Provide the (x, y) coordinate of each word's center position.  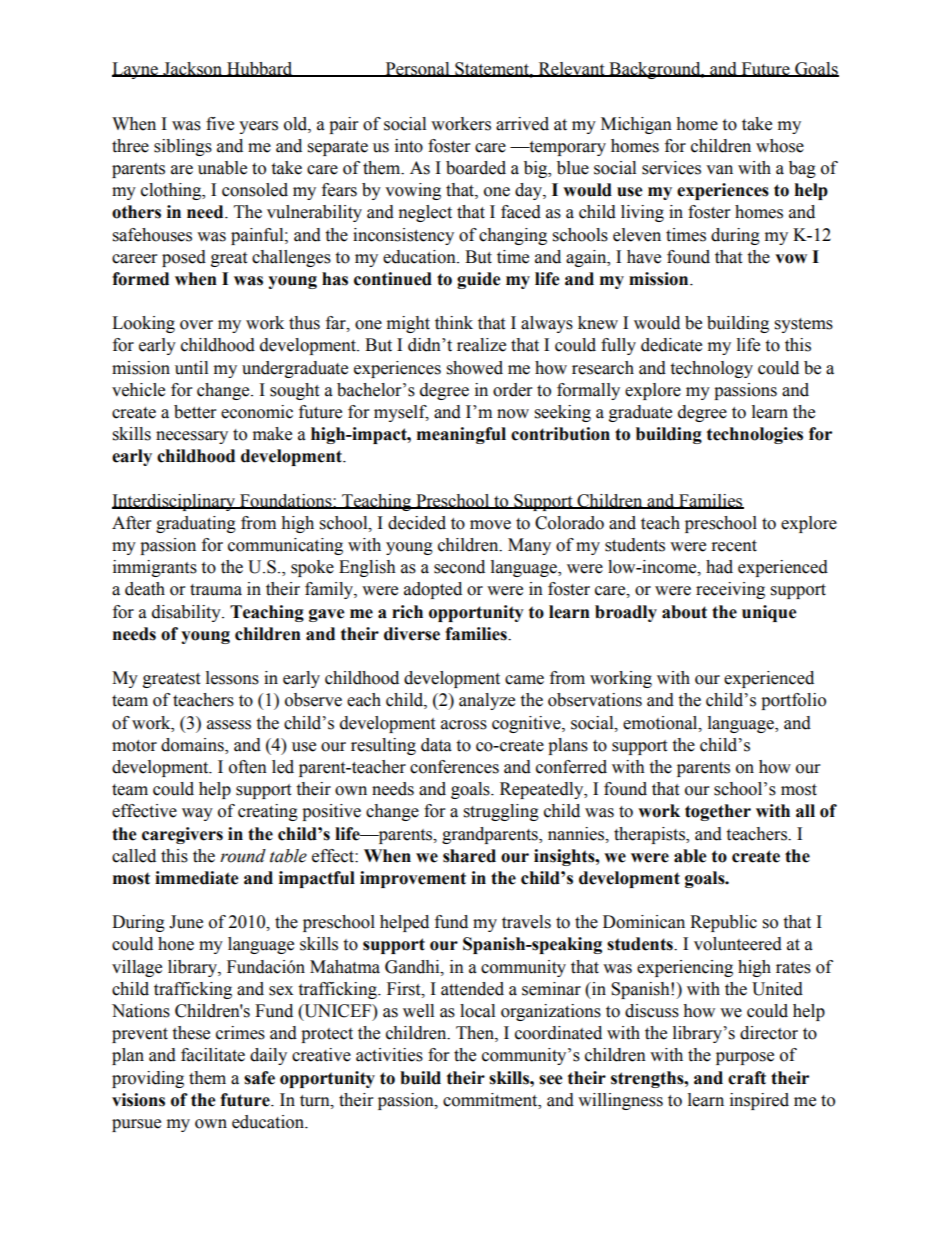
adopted (433, 590)
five (220, 124)
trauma (216, 590)
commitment (491, 1100)
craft (747, 1078)
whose (780, 146)
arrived (522, 124)
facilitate (213, 1055)
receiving (730, 590)
